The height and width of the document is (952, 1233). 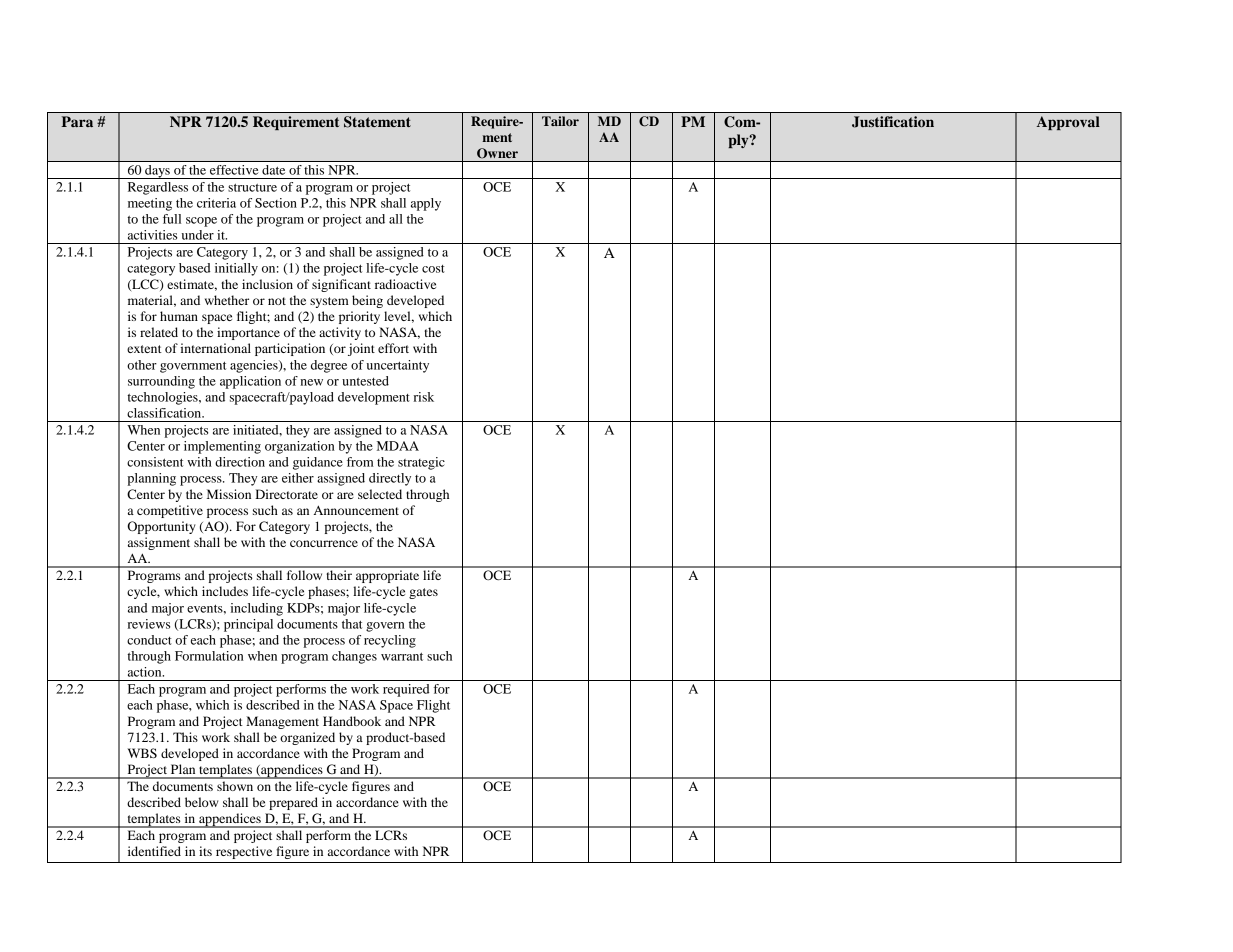 I want to click on Justification, so click(x=893, y=122).
